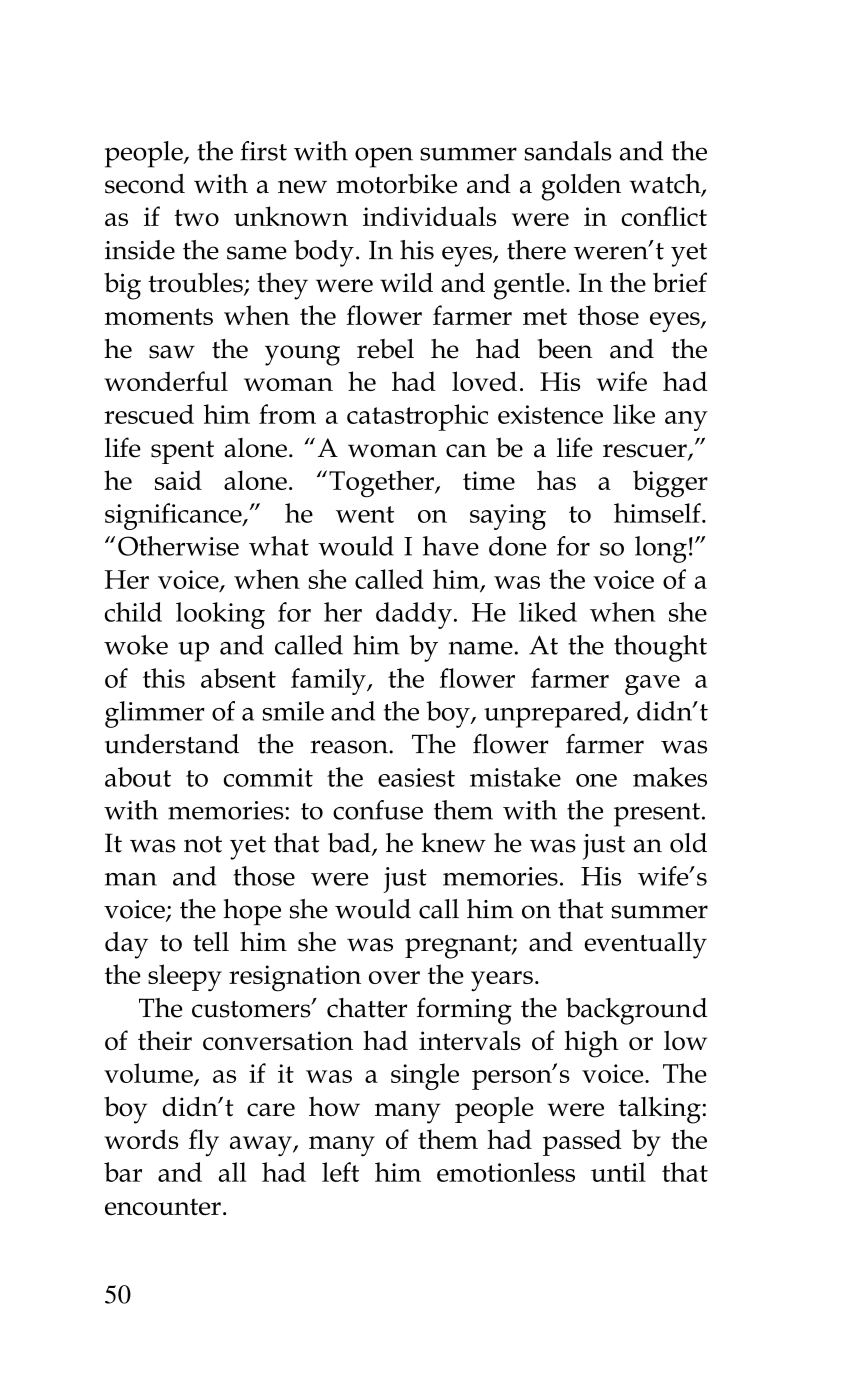 The image size is (868, 1389). What do you see at coordinates (211, 941) in the screenshot?
I see `tell` at bounding box center [211, 941].
